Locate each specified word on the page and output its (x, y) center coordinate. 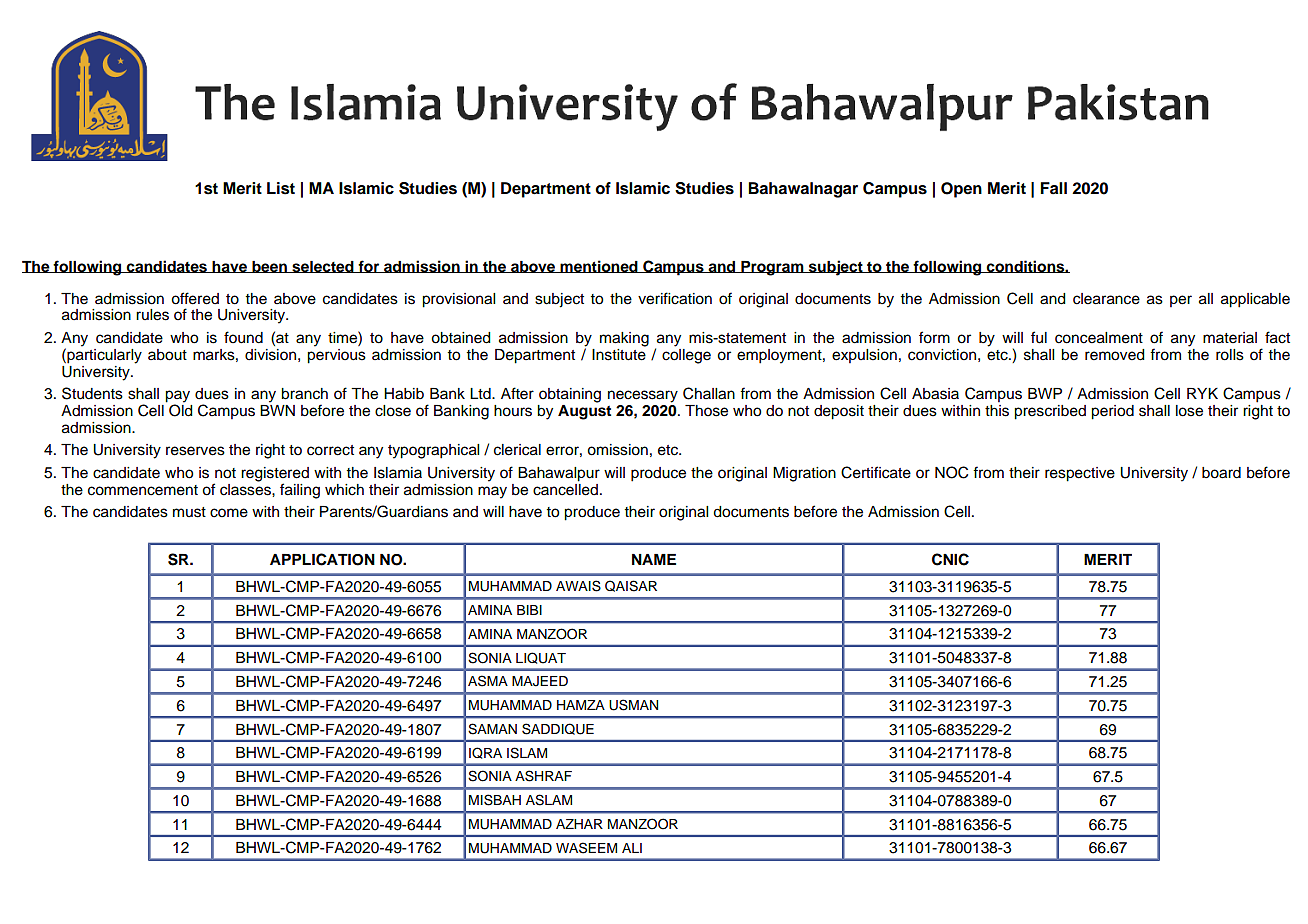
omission (617, 450)
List (281, 188)
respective (1080, 474)
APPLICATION (322, 559)
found (243, 337)
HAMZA (581, 705)
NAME (654, 559)
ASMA (488, 681)
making (624, 339)
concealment (1099, 338)
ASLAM (549, 800)
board (1221, 473)
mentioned (599, 266)
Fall (1053, 188)
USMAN (633, 705)
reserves (195, 451)
